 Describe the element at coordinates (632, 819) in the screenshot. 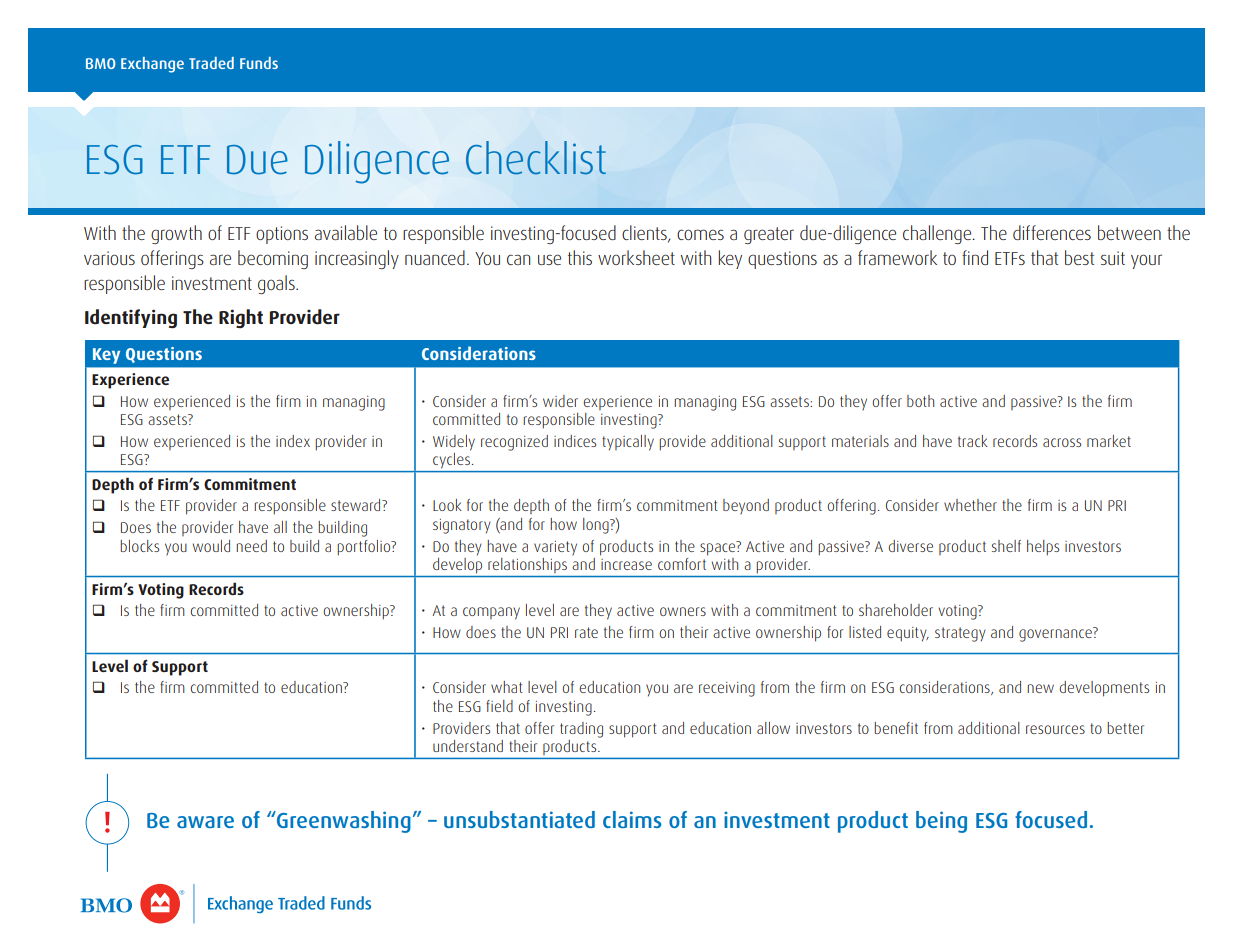

I see `claims` at that location.
